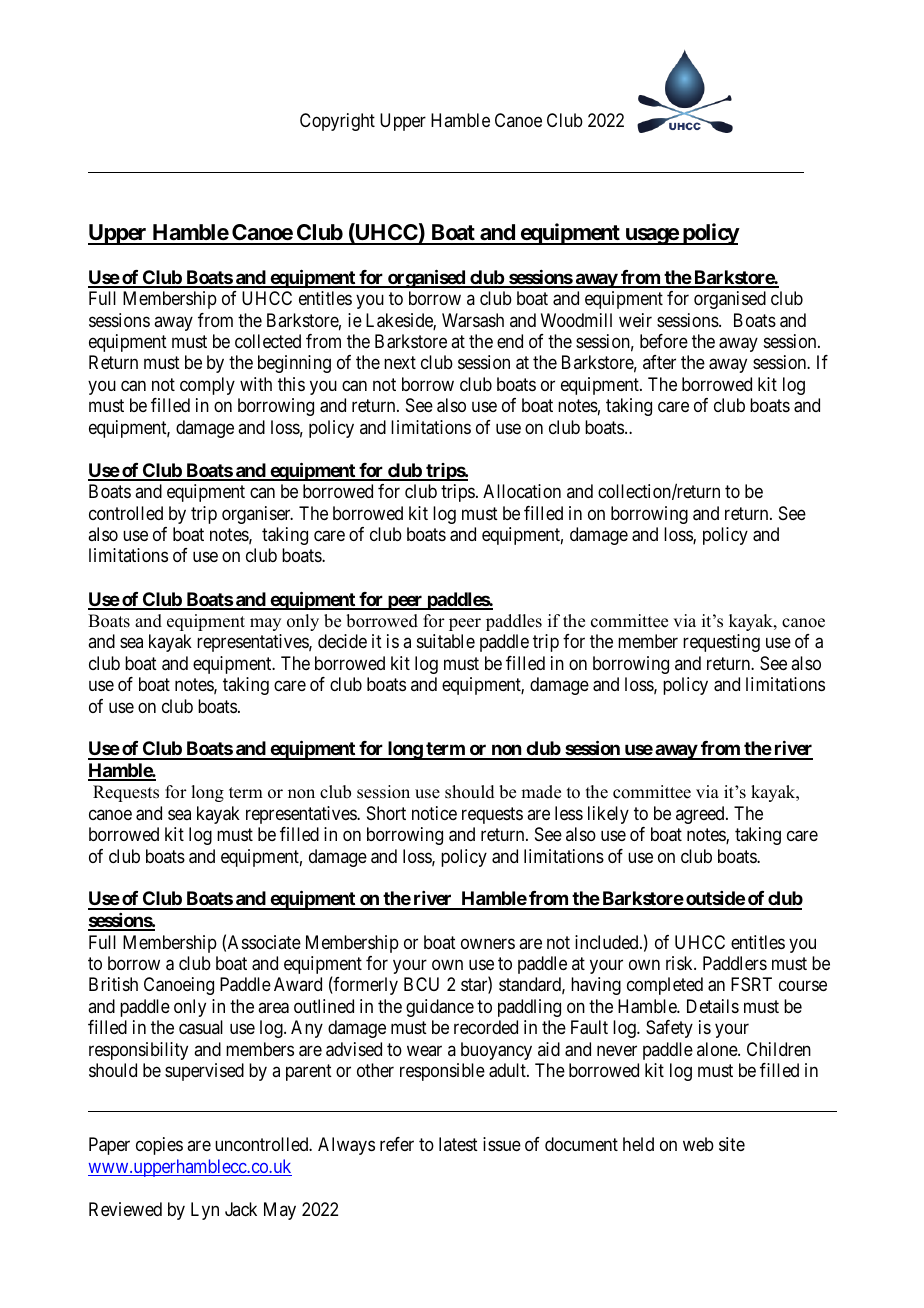 The image size is (924, 1308). I want to click on British, so click(113, 984).
